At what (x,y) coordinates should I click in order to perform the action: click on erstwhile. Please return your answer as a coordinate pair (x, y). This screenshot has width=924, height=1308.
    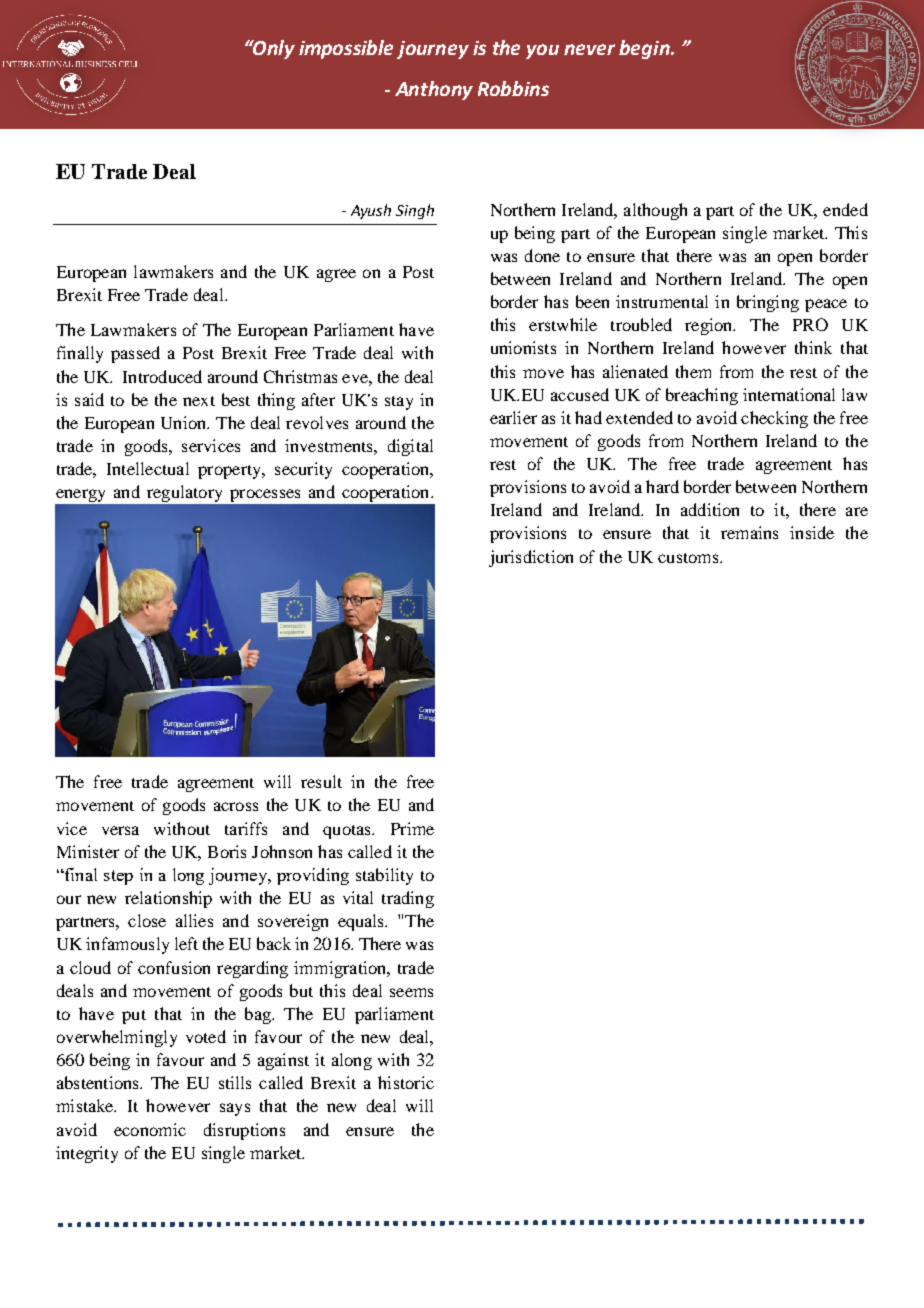
    Looking at the image, I should click on (563, 324).
